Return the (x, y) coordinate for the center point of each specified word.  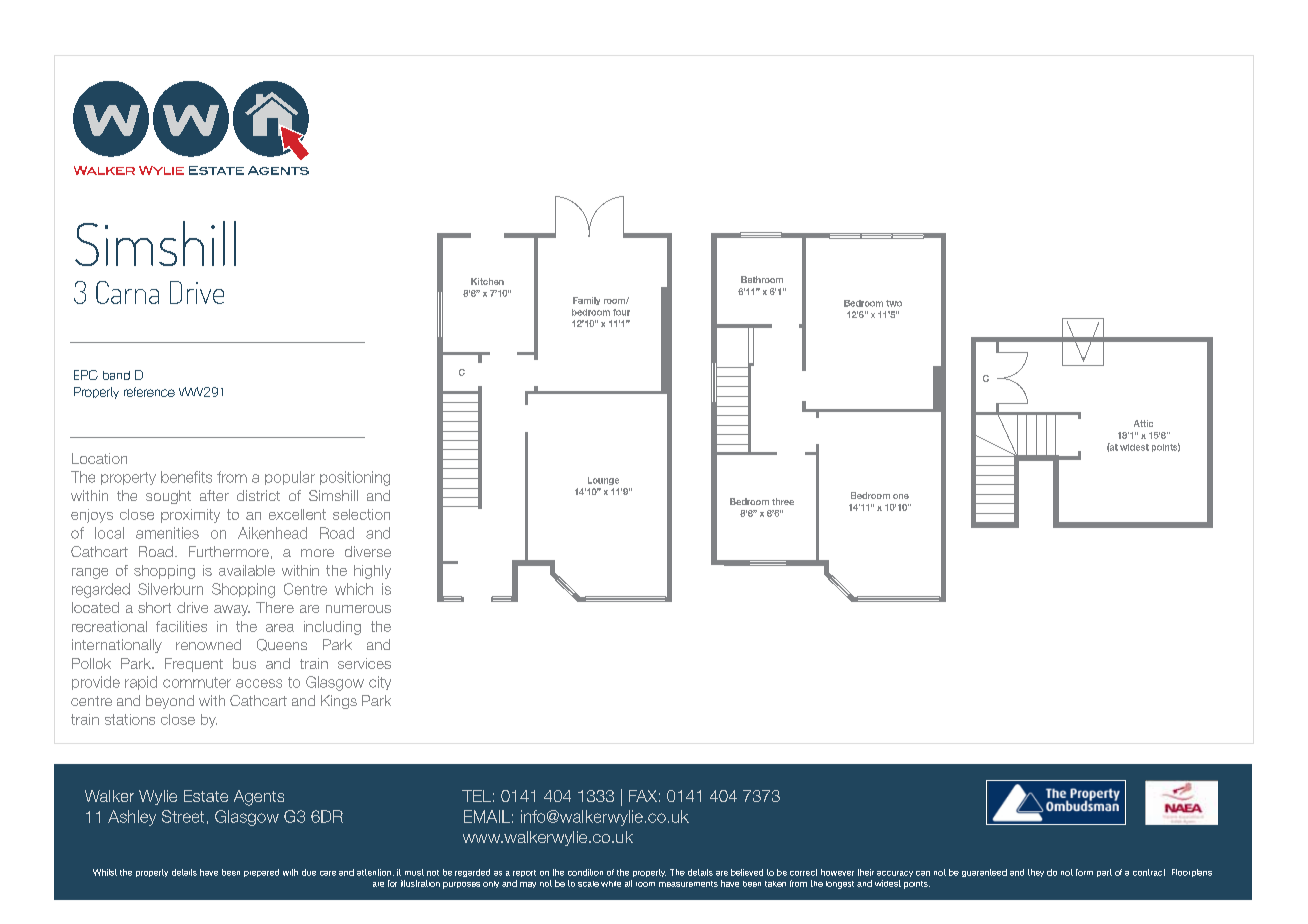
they (1036, 873)
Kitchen (487, 281)
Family (586, 301)
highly (372, 572)
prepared (261, 873)
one (901, 496)
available (247, 570)
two (894, 303)
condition (585, 872)
